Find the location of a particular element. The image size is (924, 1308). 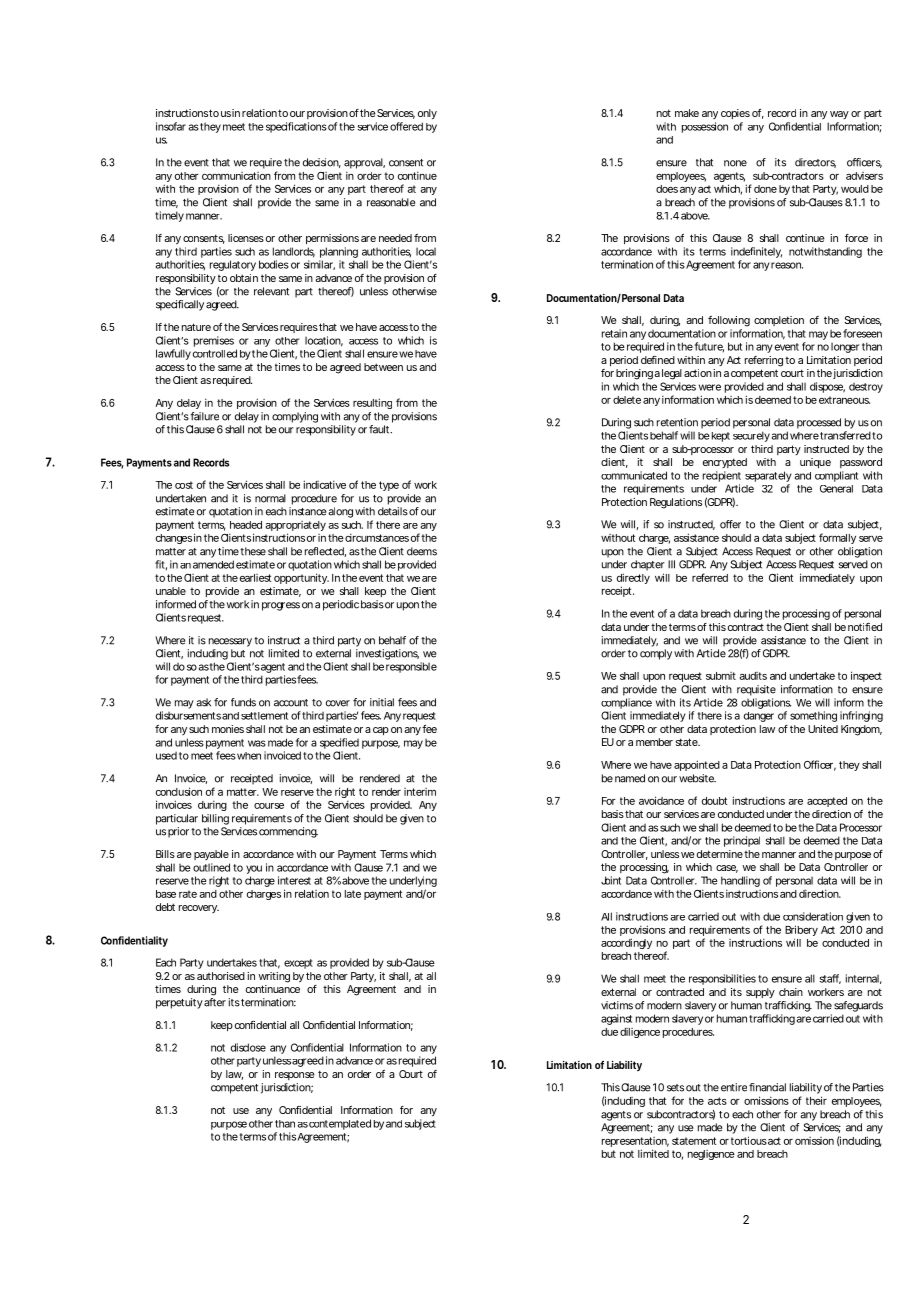

only is located at coordinates (427, 114).
